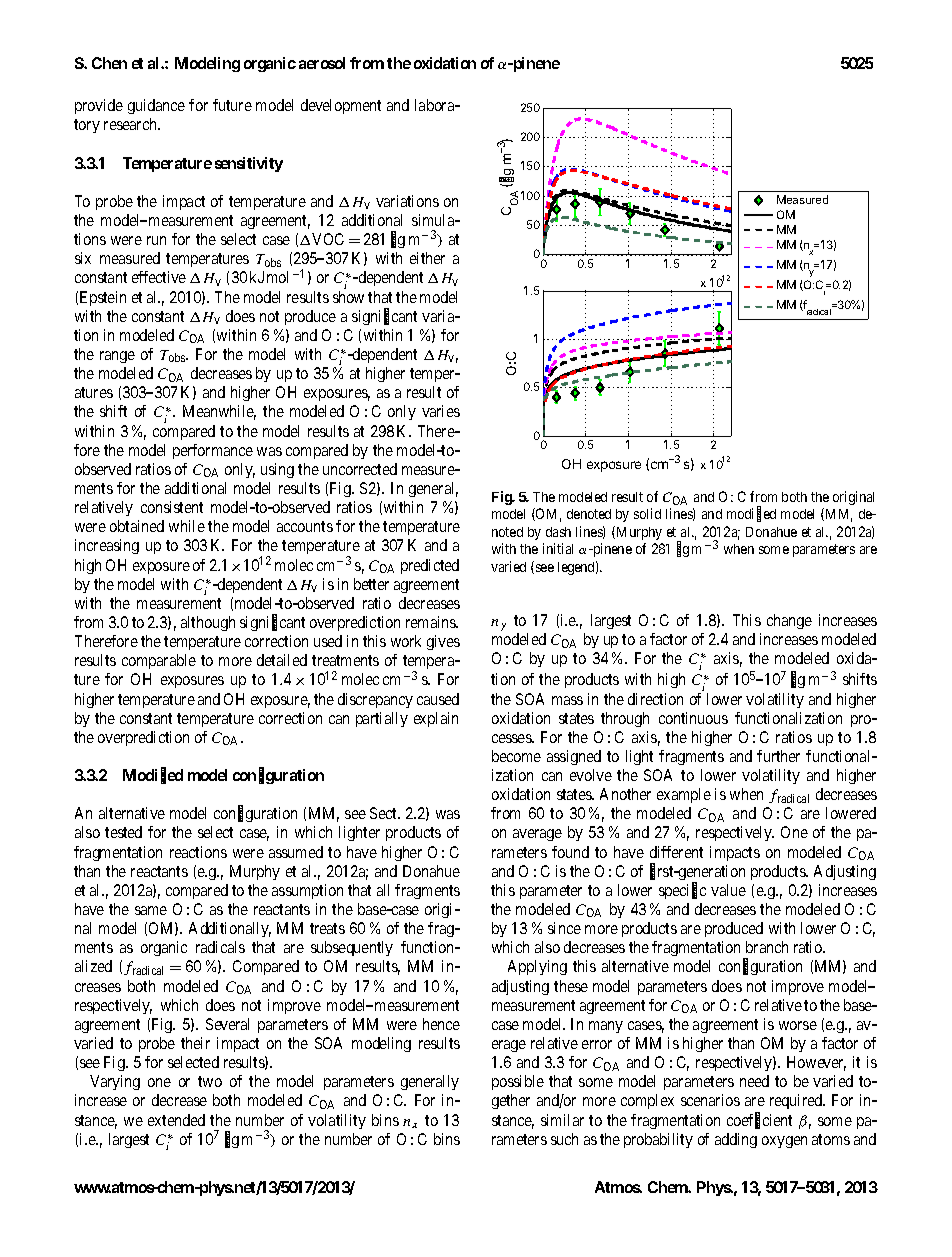 This screenshot has height=1257, width=952. What do you see at coordinates (518, 1082) in the screenshot?
I see `possible` at bounding box center [518, 1082].
